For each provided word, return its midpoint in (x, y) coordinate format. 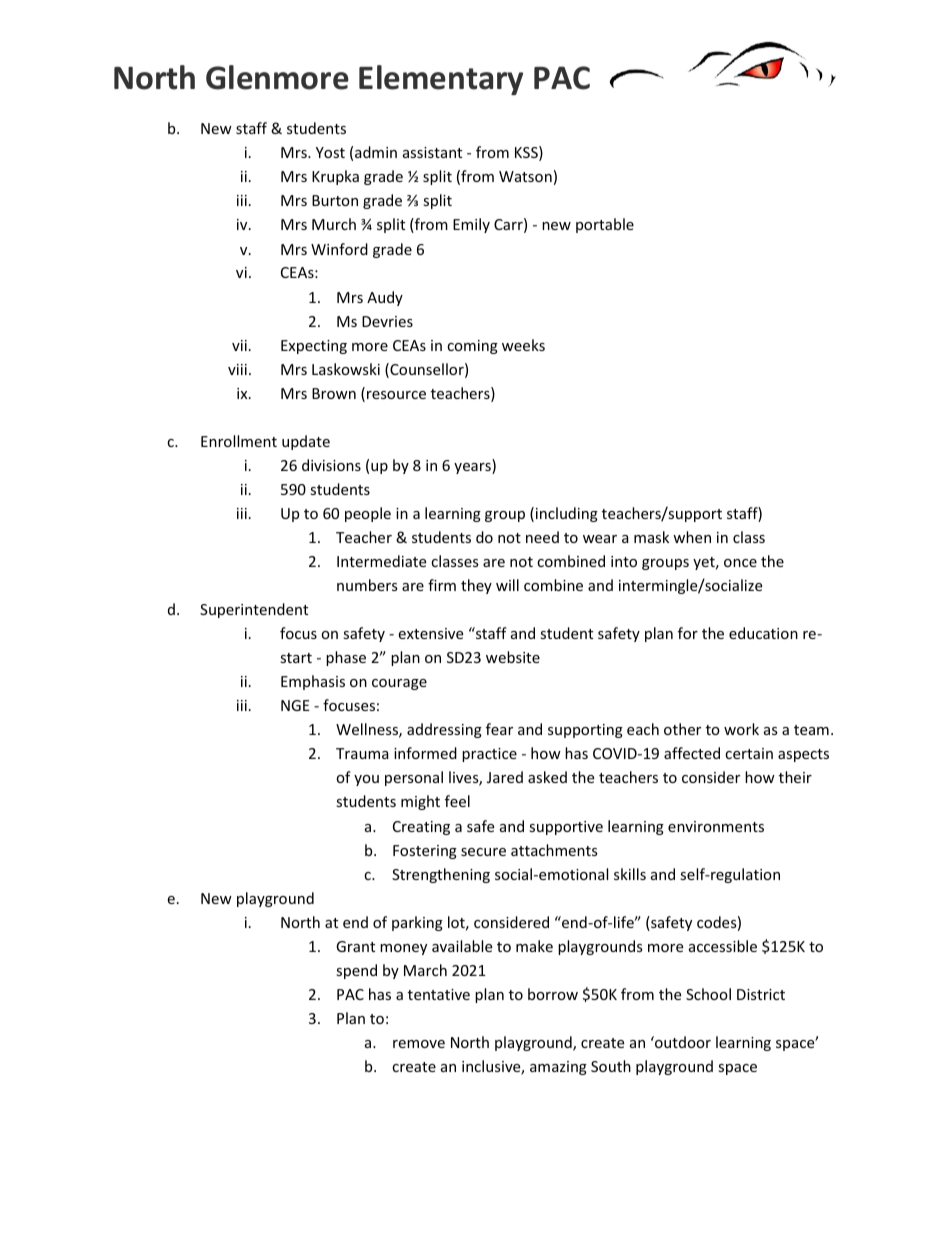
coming (472, 347)
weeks (523, 345)
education (763, 633)
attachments (554, 850)
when (692, 537)
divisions (331, 465)
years (473, 468)
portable (605, 225)
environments (716, 826)
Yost (330, 152)
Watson (525, 176)
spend (356, 971)
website (513, 657)
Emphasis (313, 682)
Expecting (314, 347)
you (366, 780)
